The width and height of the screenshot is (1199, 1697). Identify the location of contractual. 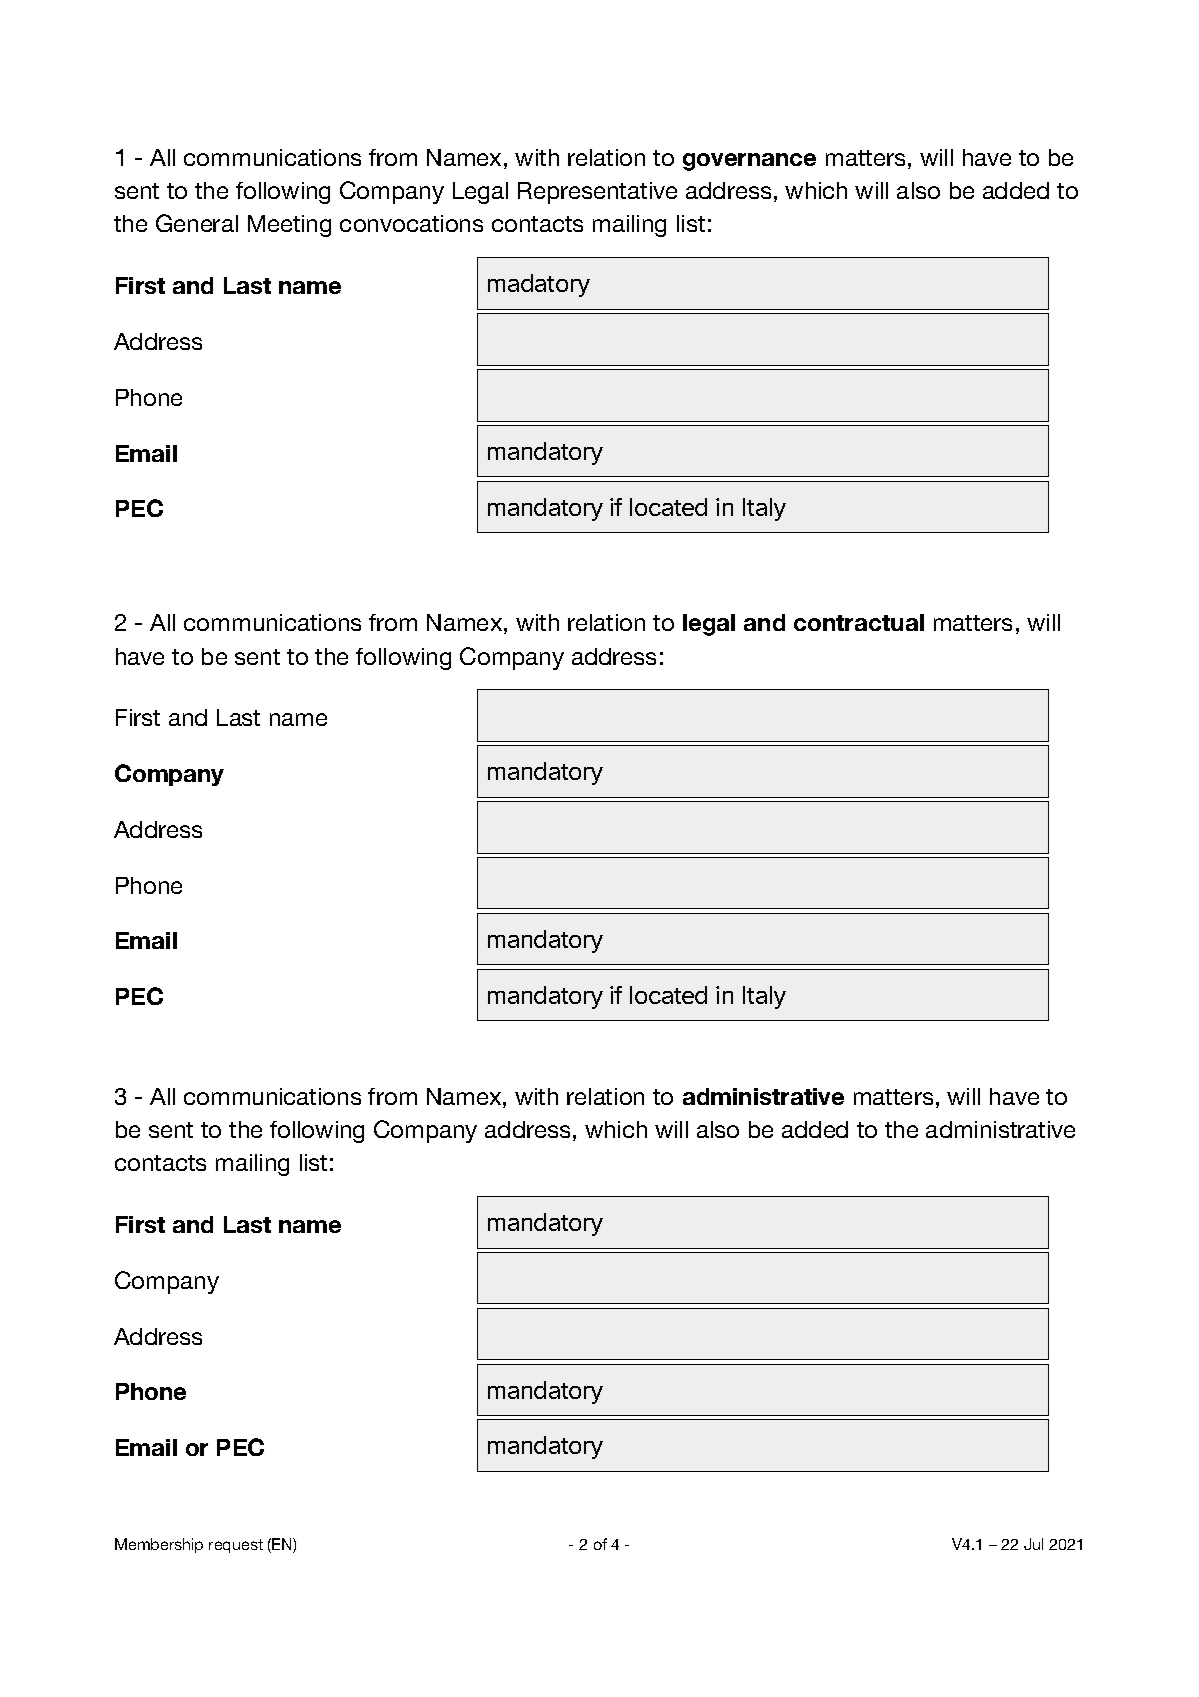
(859, 622).
